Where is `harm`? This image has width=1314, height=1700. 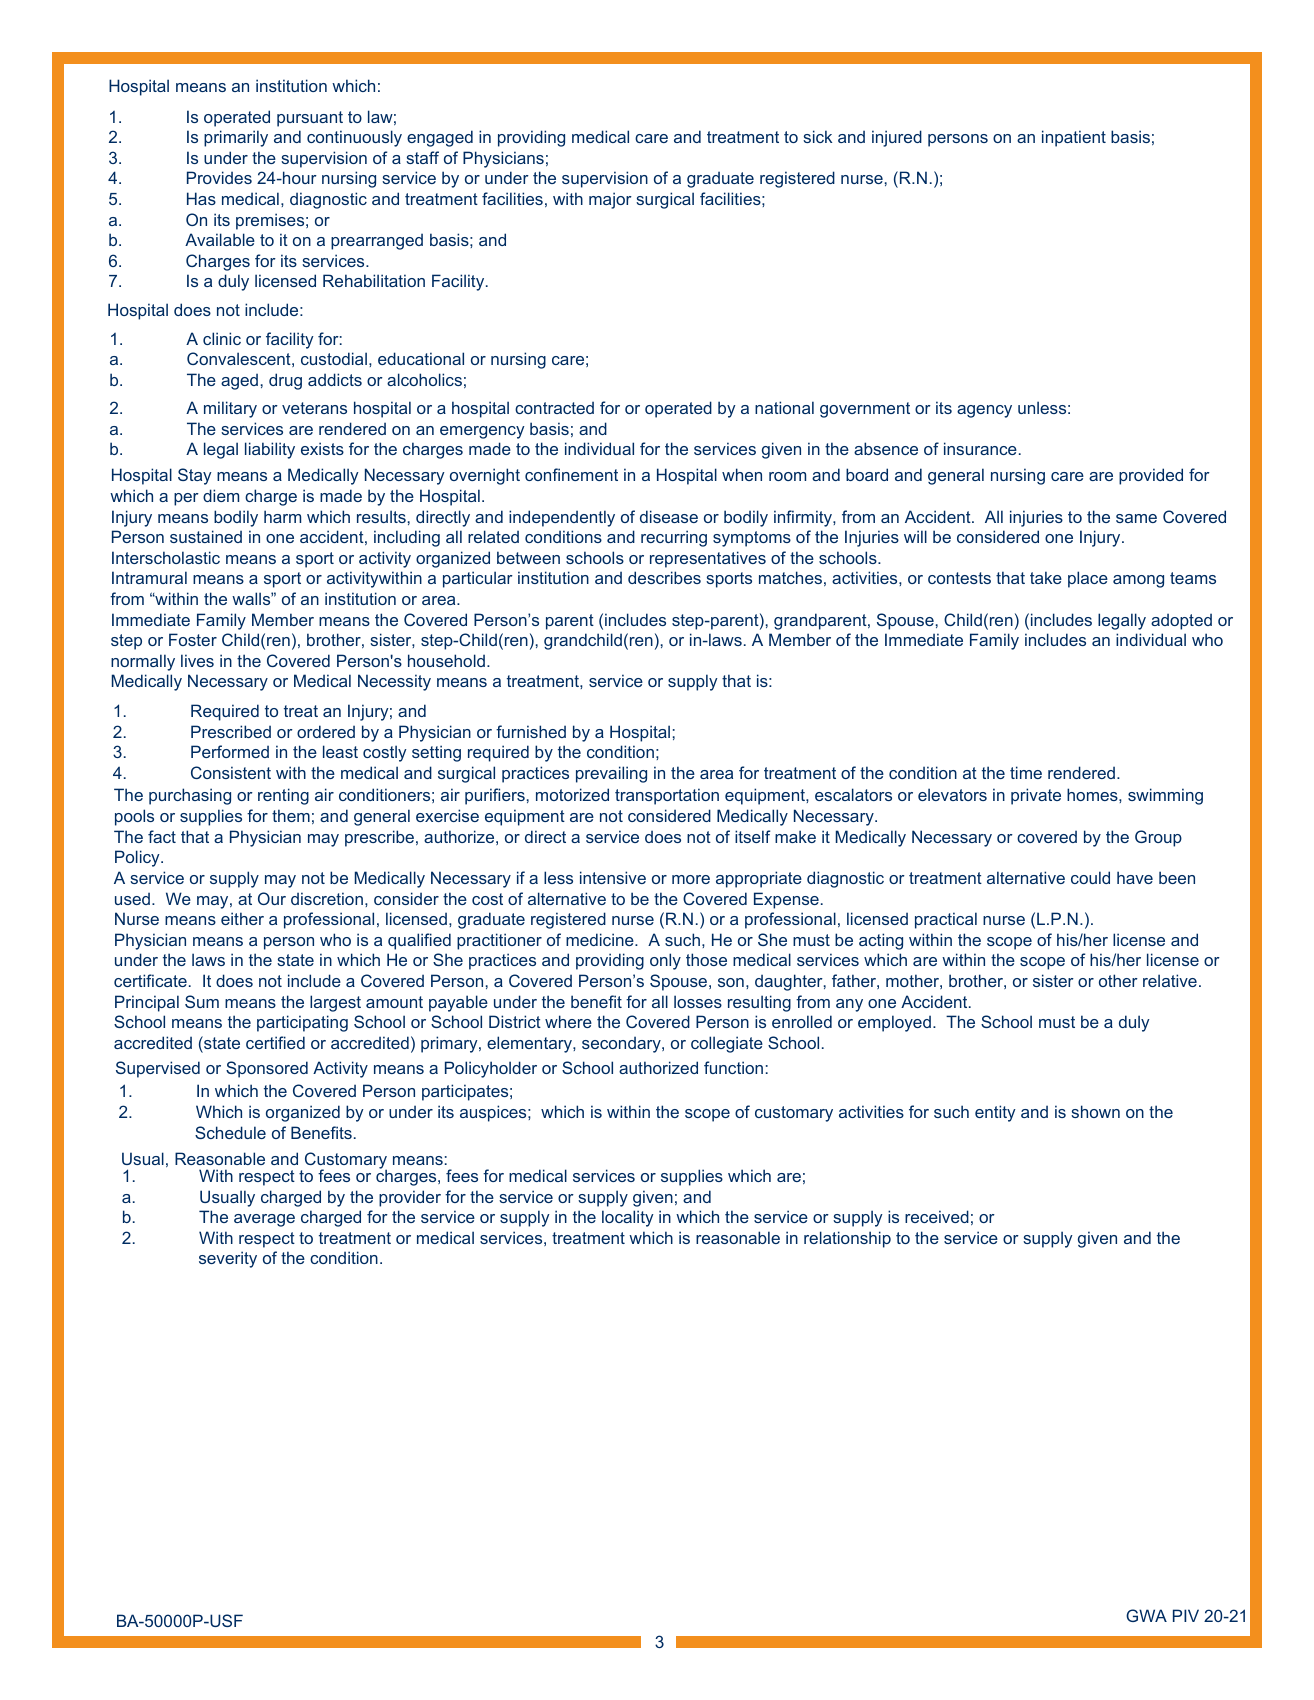
harm is located at coordinates (282, 516).
